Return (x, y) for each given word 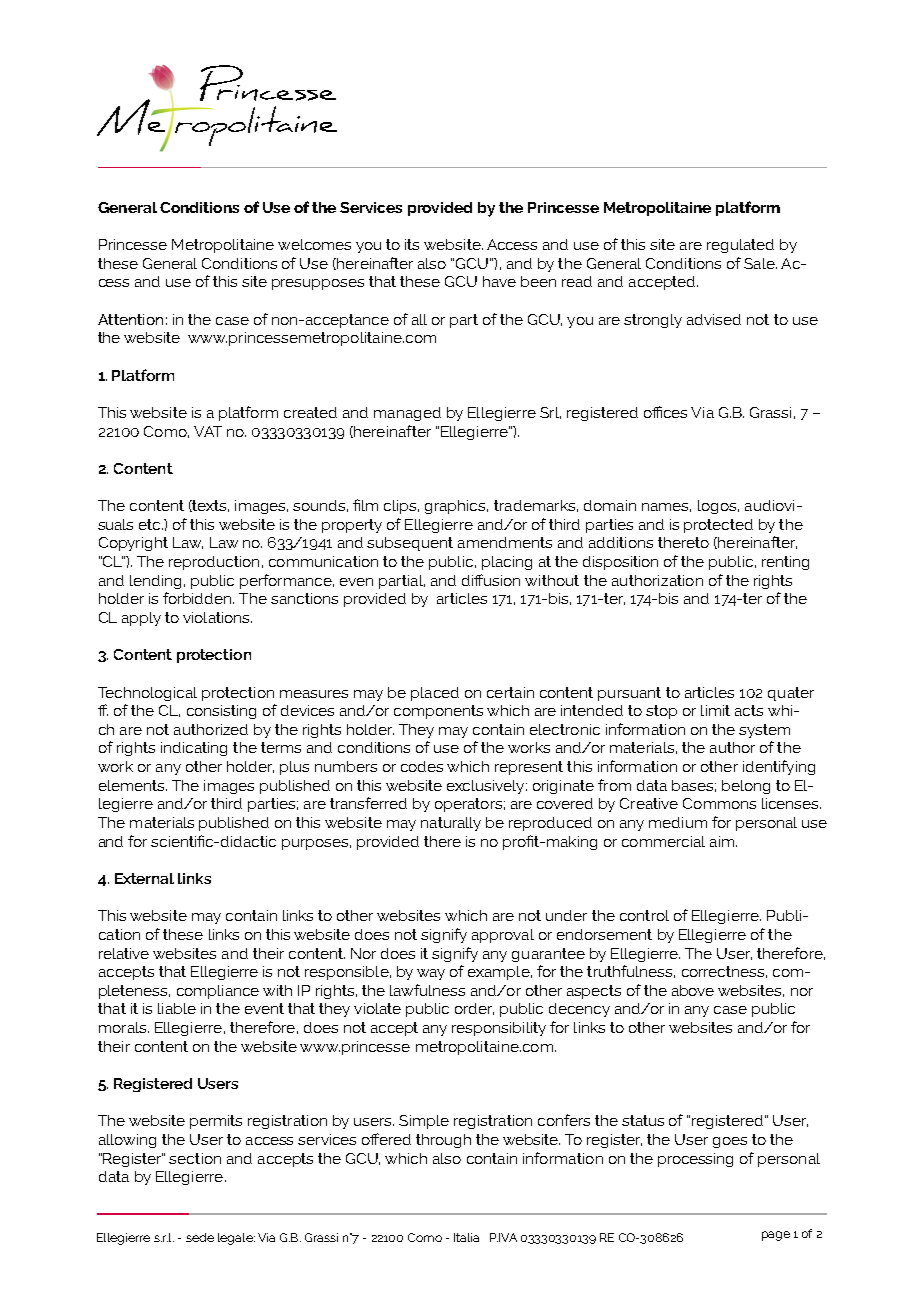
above (693, 990)
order (474, 1009)
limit (715, 710)
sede (200, 1237)
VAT (208, 431)
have (499, 281)
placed (435, 694)
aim (723, 841)
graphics (456, 507)
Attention (130, 319)
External (144, 878)
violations (217, 617)
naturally (451, 824)
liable (177, 1008)
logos (718, 507)
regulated (740, 246)
